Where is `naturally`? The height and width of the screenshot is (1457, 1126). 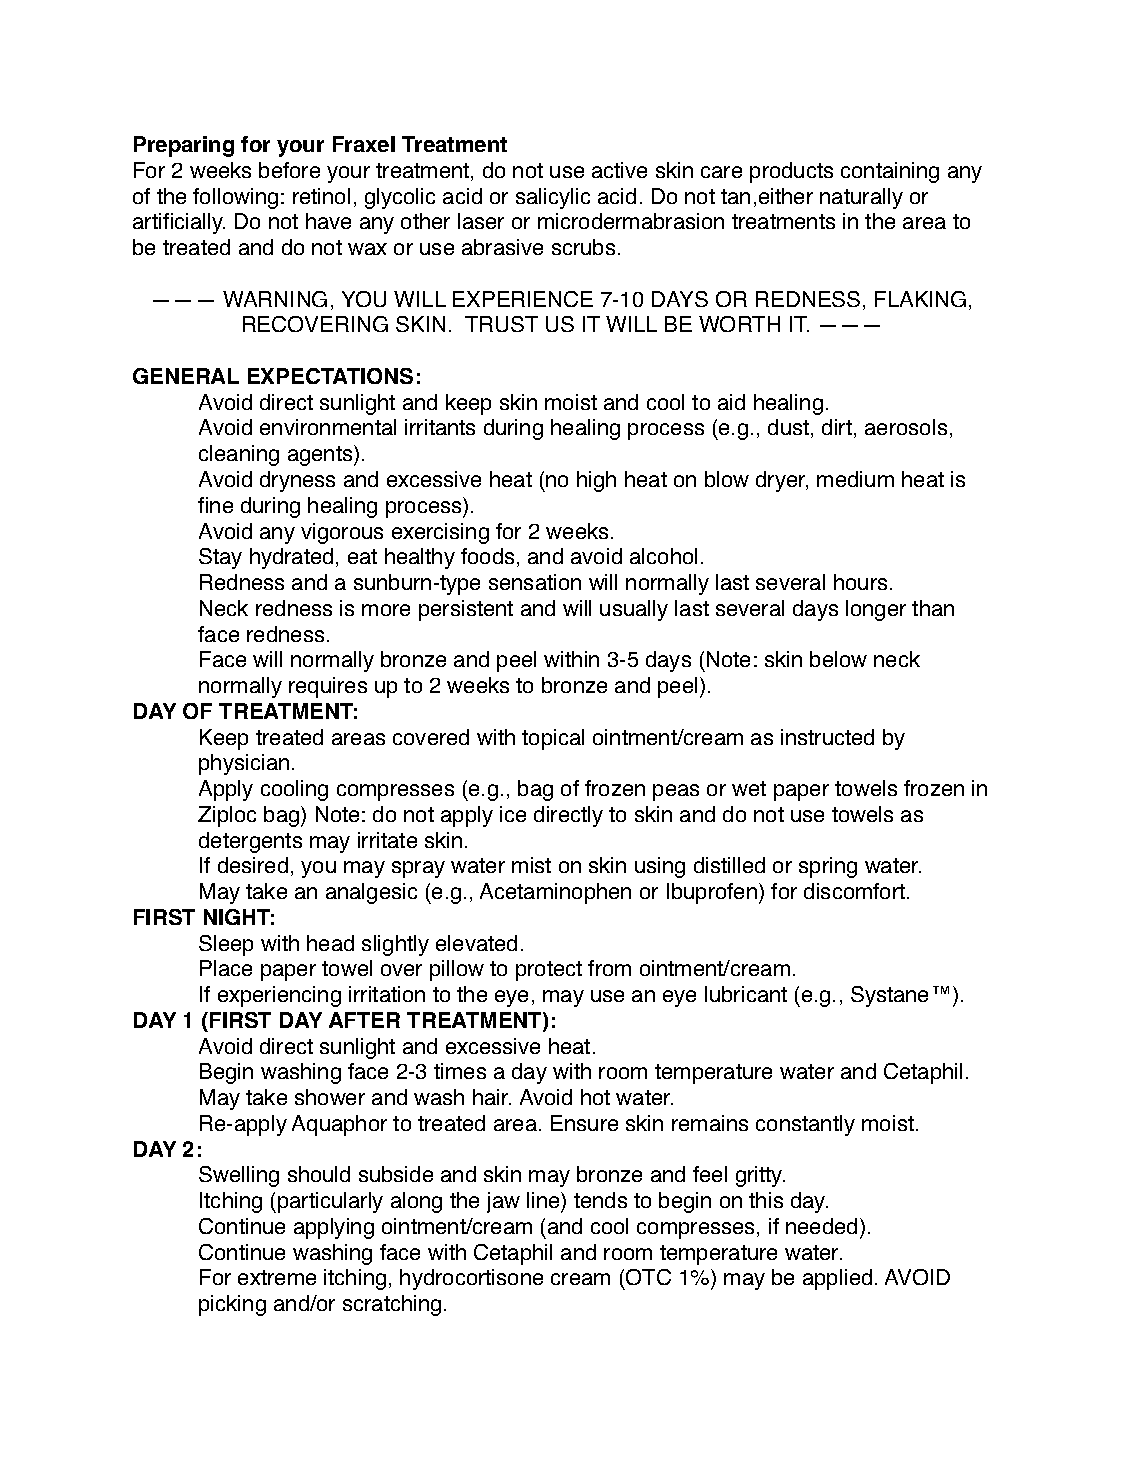
naturally is located at coordinates (861, 198).
